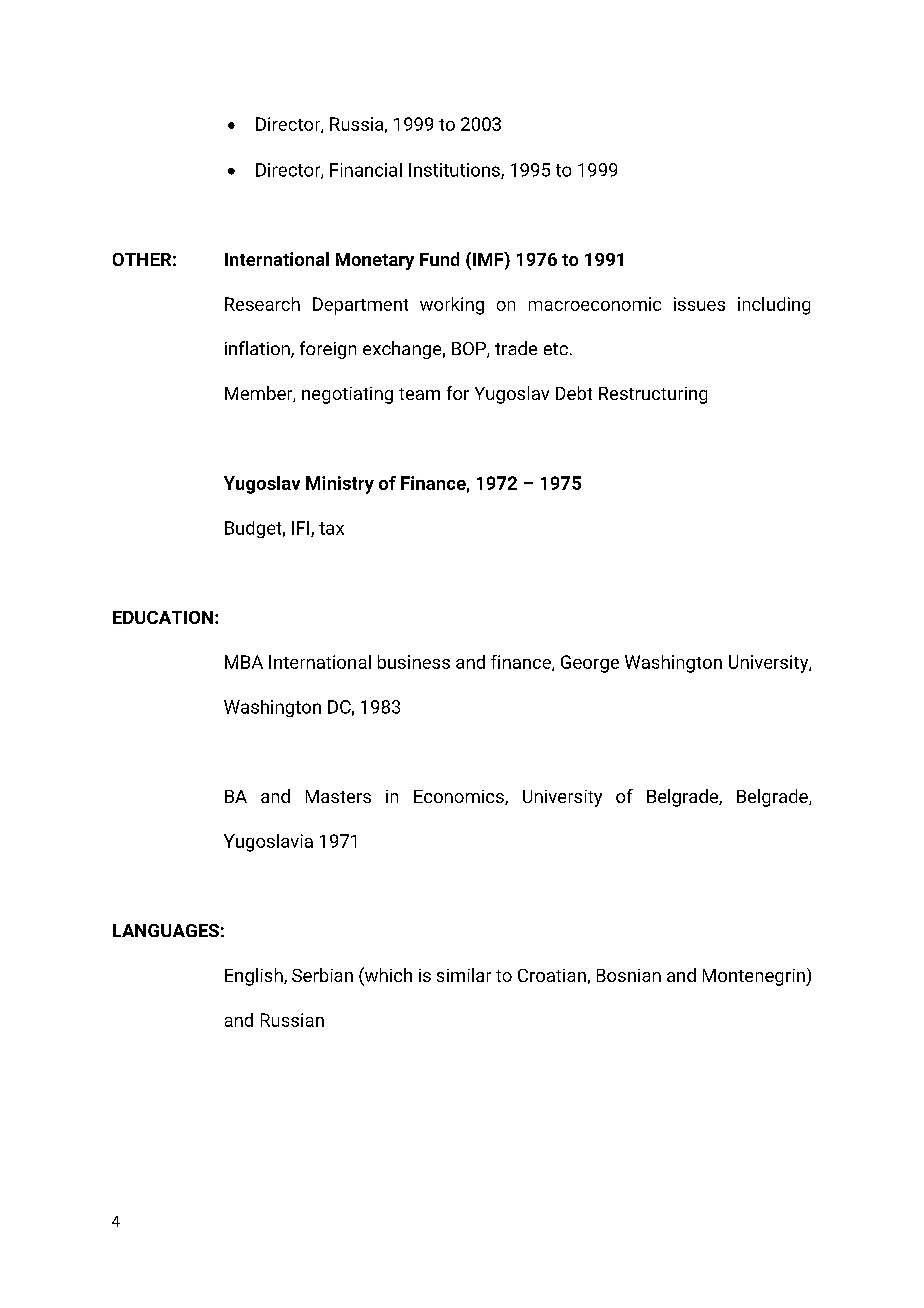  What do you see at coordinates (455, 171) in the screenshot?
I see `Institutions` at bounding box center [455, 171].
